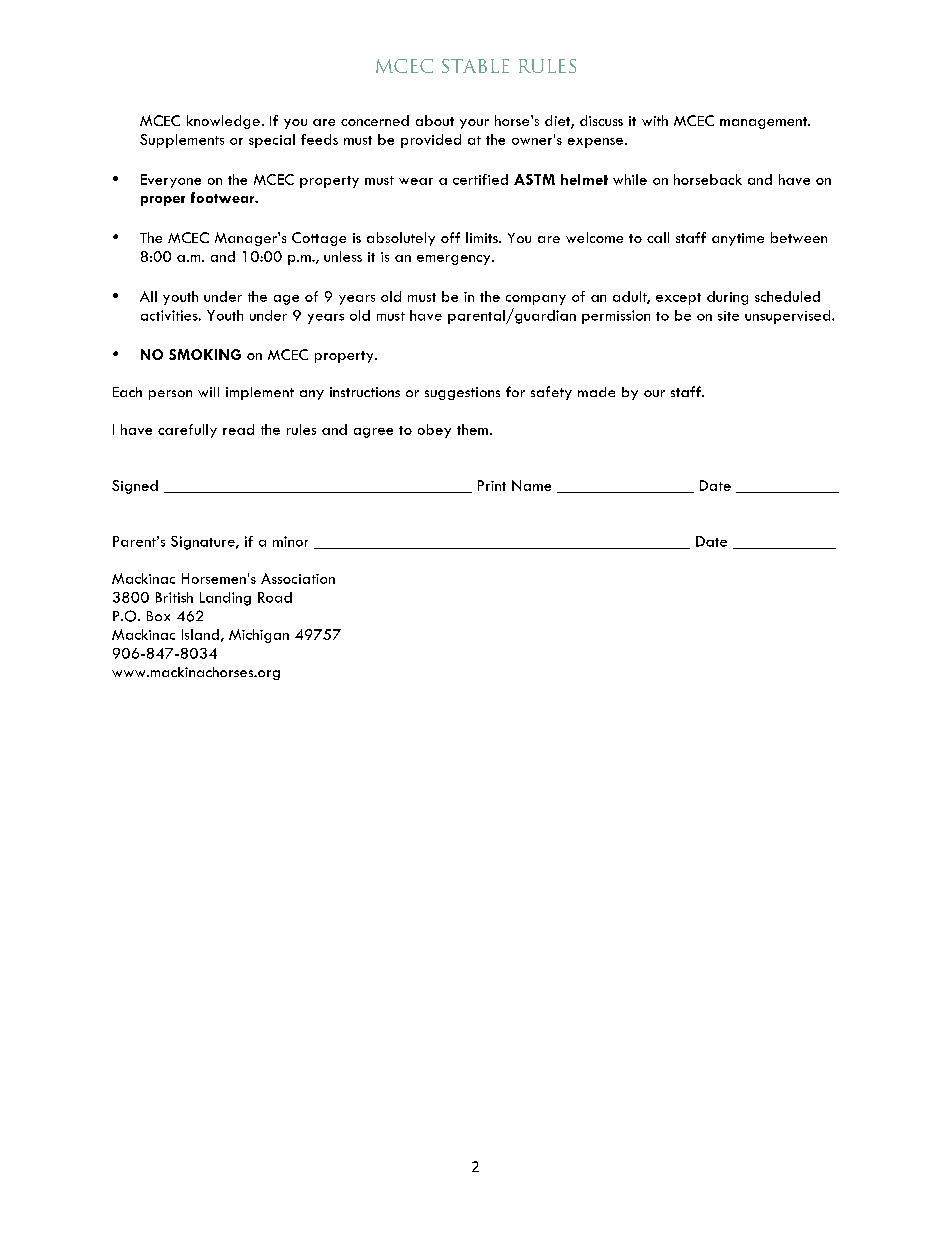 The image size is (952, 1233). I want to click on Island, so click(200, 634).
